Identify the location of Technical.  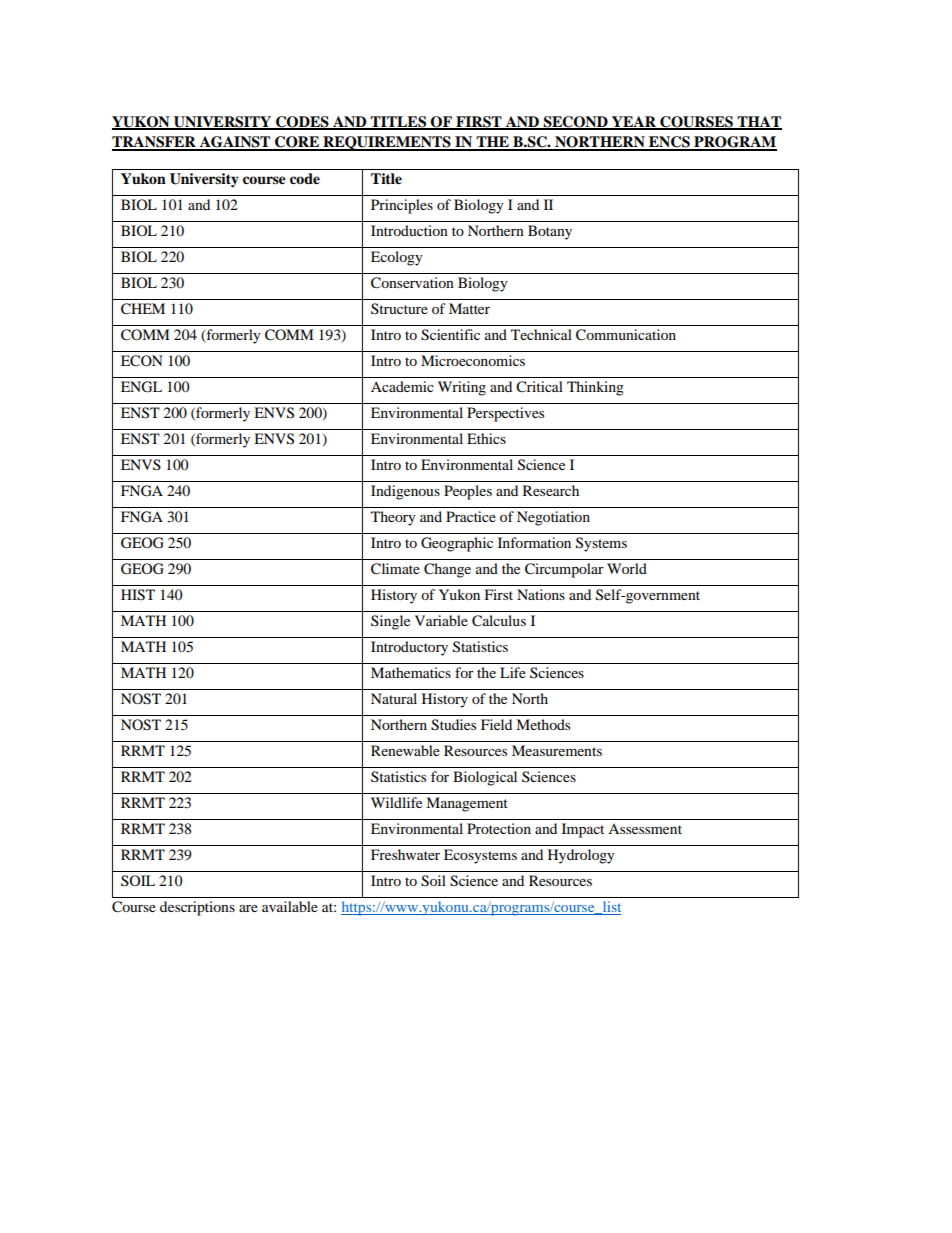
(541, 334).
